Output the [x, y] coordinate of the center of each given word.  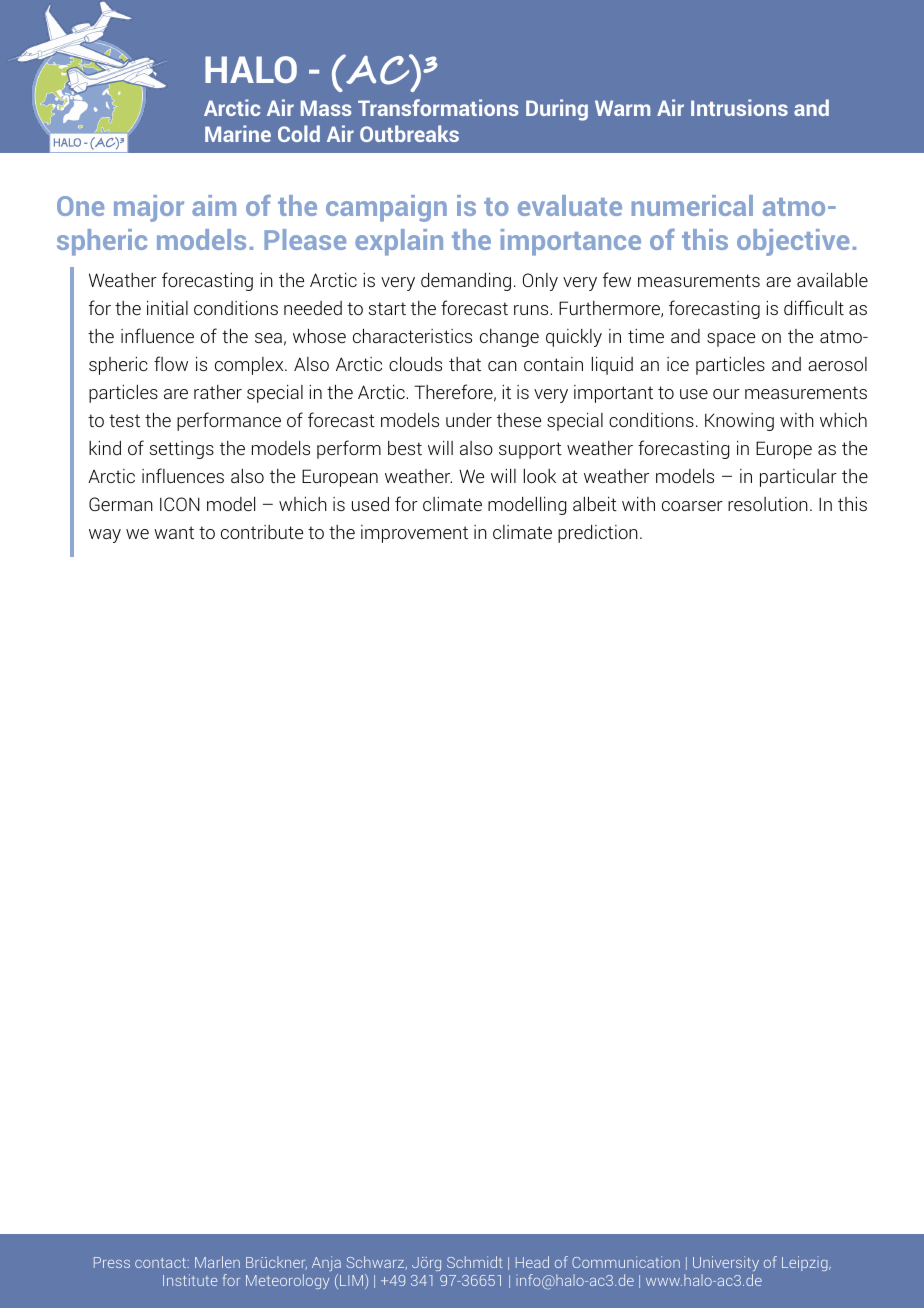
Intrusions [739, 107]
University [726, 1263]
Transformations [438, 107]
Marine [238, 133]
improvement [414, 534]
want [174, 532]
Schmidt [475, 1262]
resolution [768, 504]
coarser [692, 506]
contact [162, 1263]
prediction [598, 534]
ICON [180, 504]
